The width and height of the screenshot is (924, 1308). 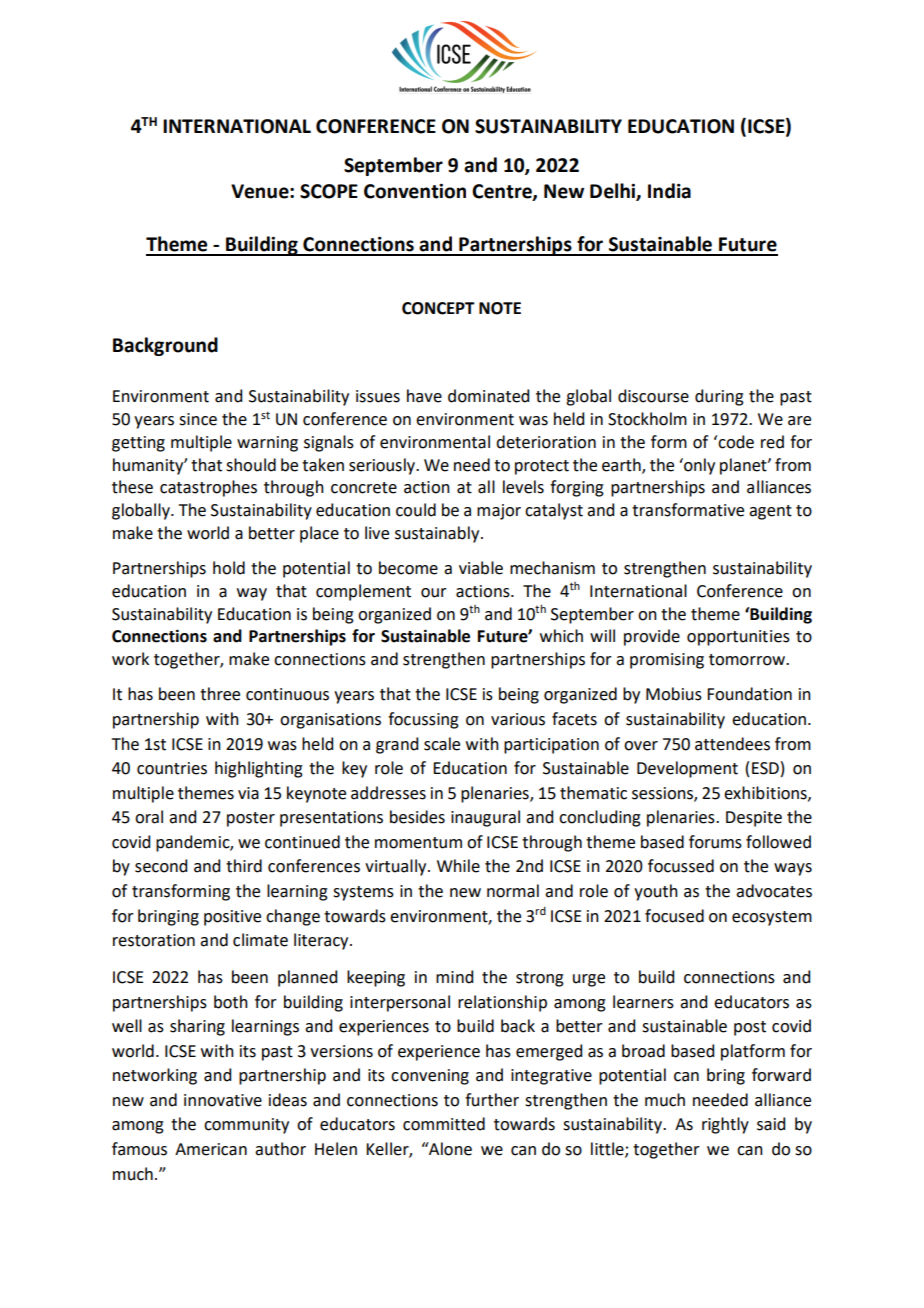 What do you see at coordinates (488, 396) in the screenshot?
I see `dominated` at bounding box center [488, 396].
